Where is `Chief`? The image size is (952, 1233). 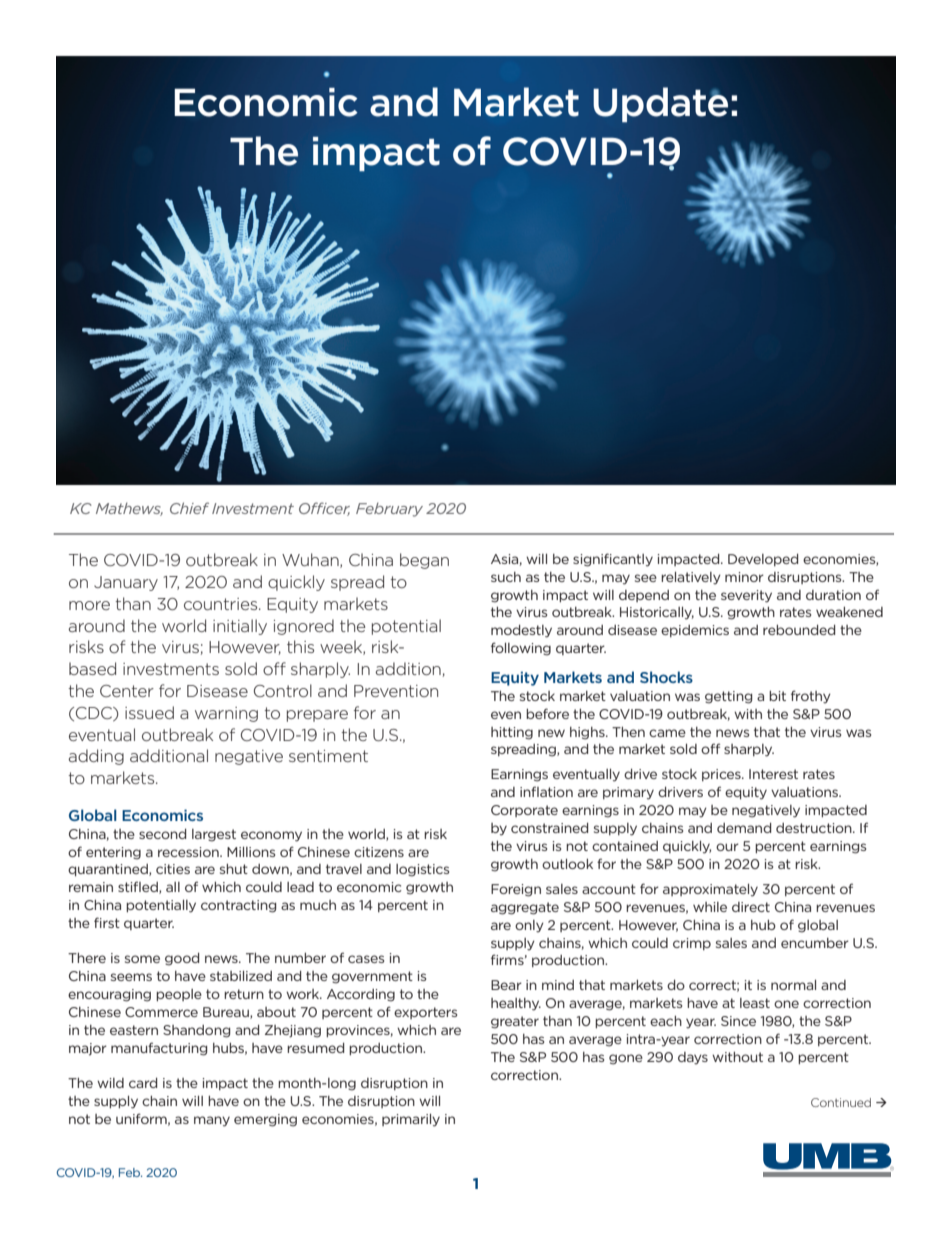 Chief is located at coordinates (189, 508).
